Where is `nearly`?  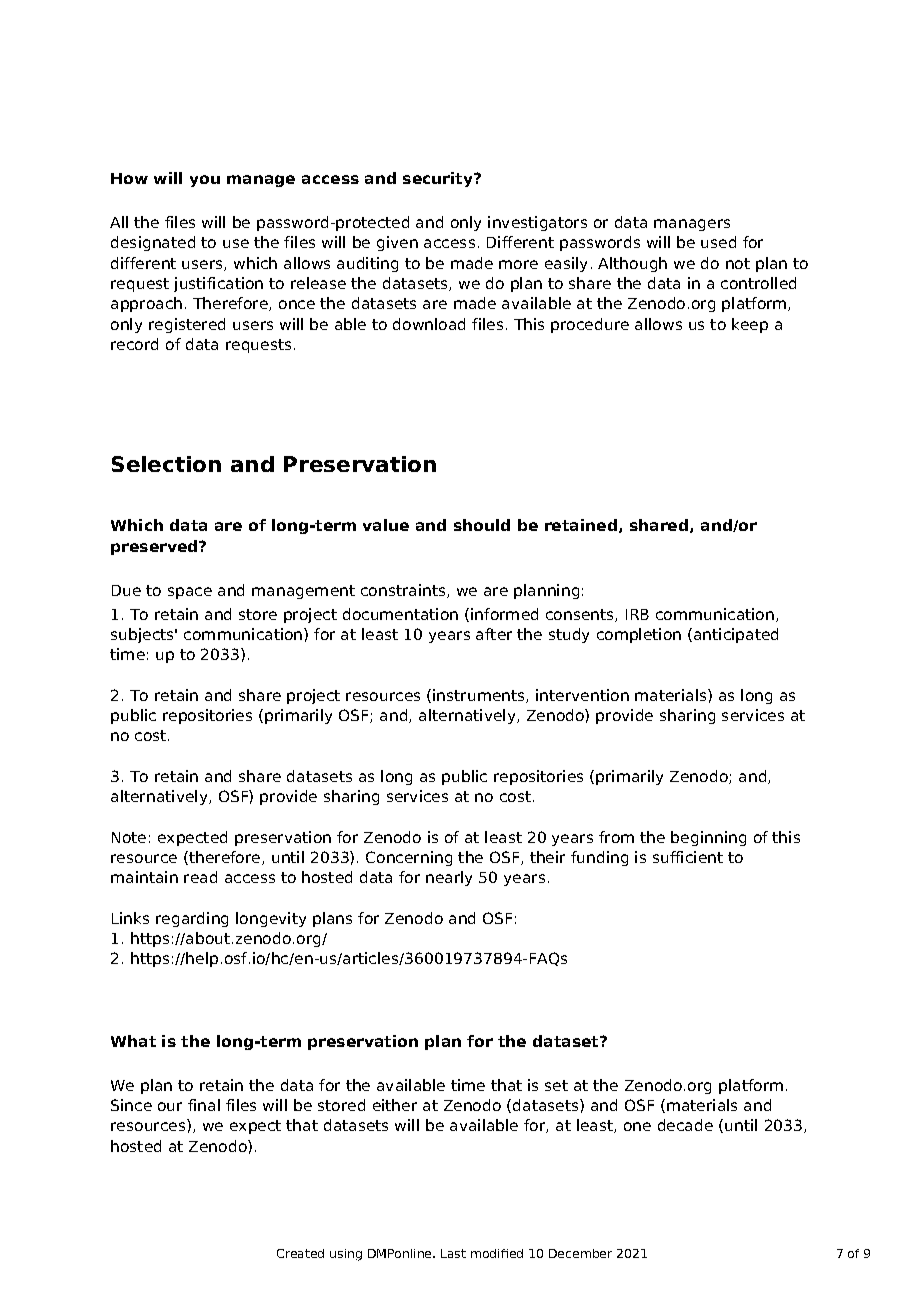 nearly is located at coordinates (449, 878).
